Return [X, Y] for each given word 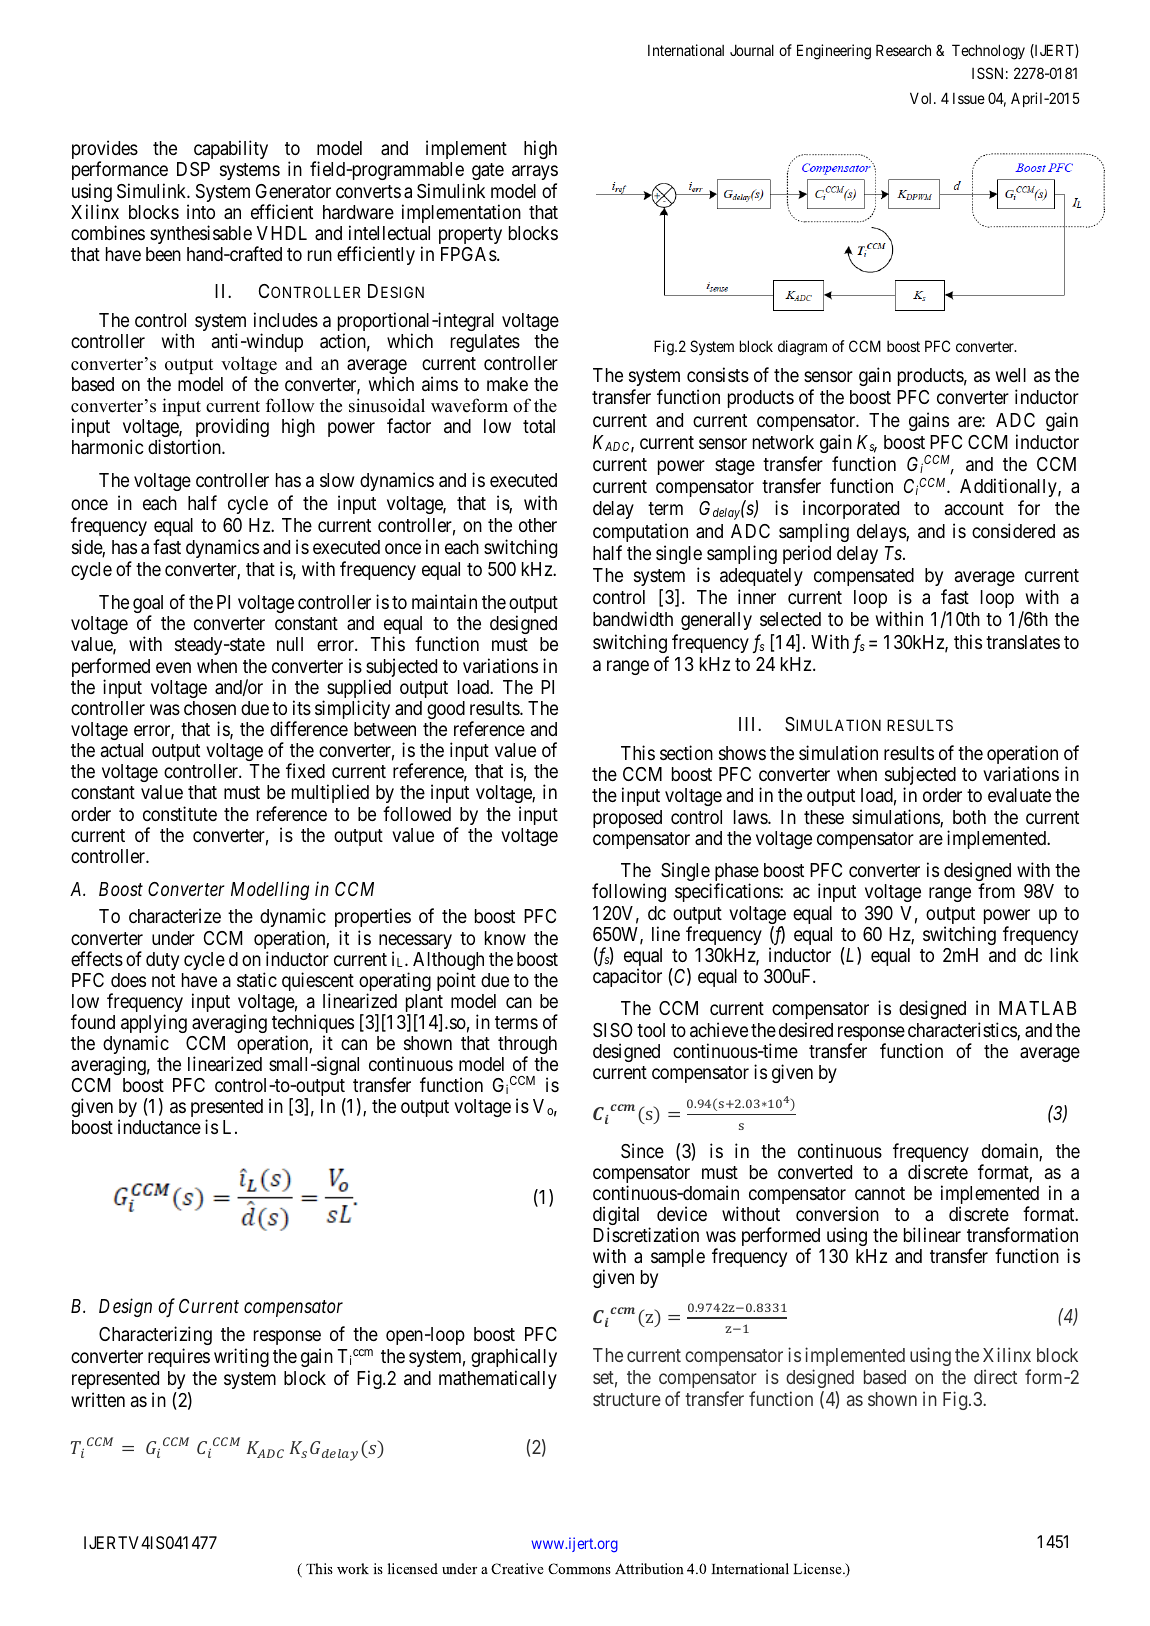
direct [995, 1376]
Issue [969, 98]
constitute [180, 813]
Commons [579, 1568]
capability [231, 149]
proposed [627, 819]
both [969, 817]
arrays [535, 175]
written [98, 1399]
